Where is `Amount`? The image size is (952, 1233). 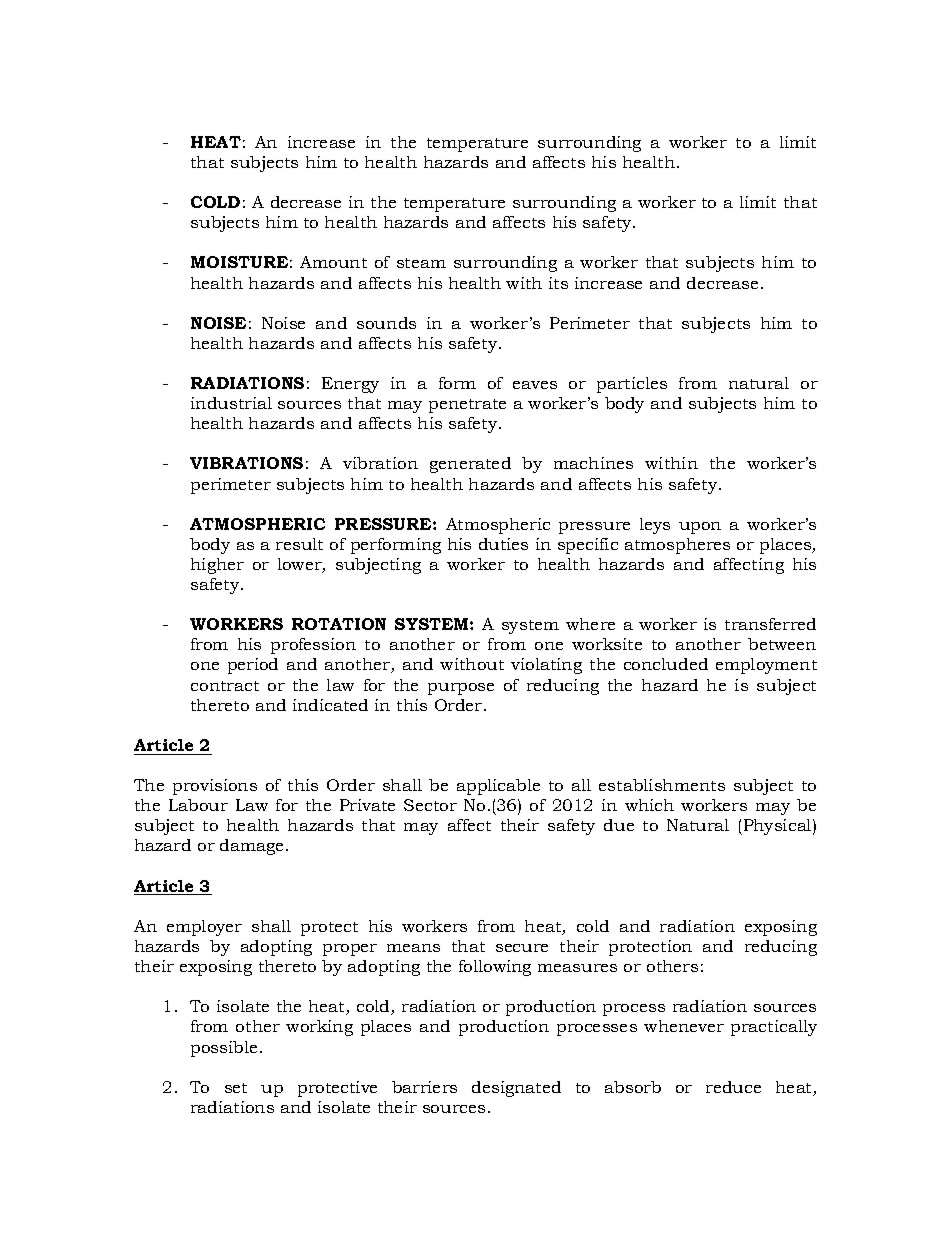 Amount is located at coordinates (333, 262).
